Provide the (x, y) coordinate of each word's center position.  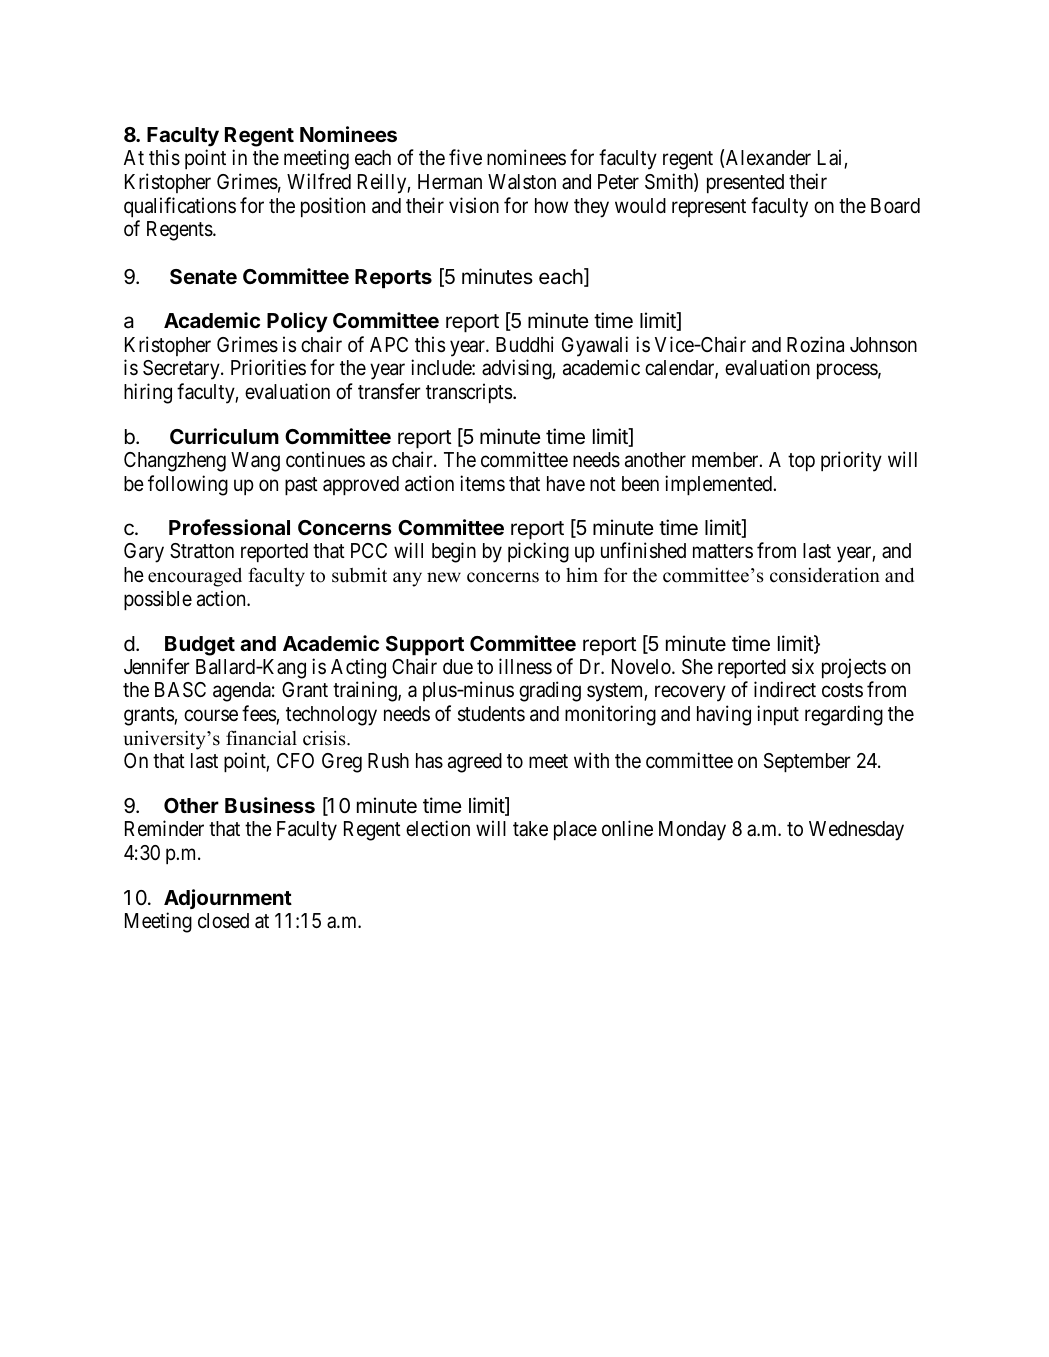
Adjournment (228, 899)
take (530, 828)
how (551, 205)
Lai (831, 158)
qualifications (180, 207)
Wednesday (856, 831)
